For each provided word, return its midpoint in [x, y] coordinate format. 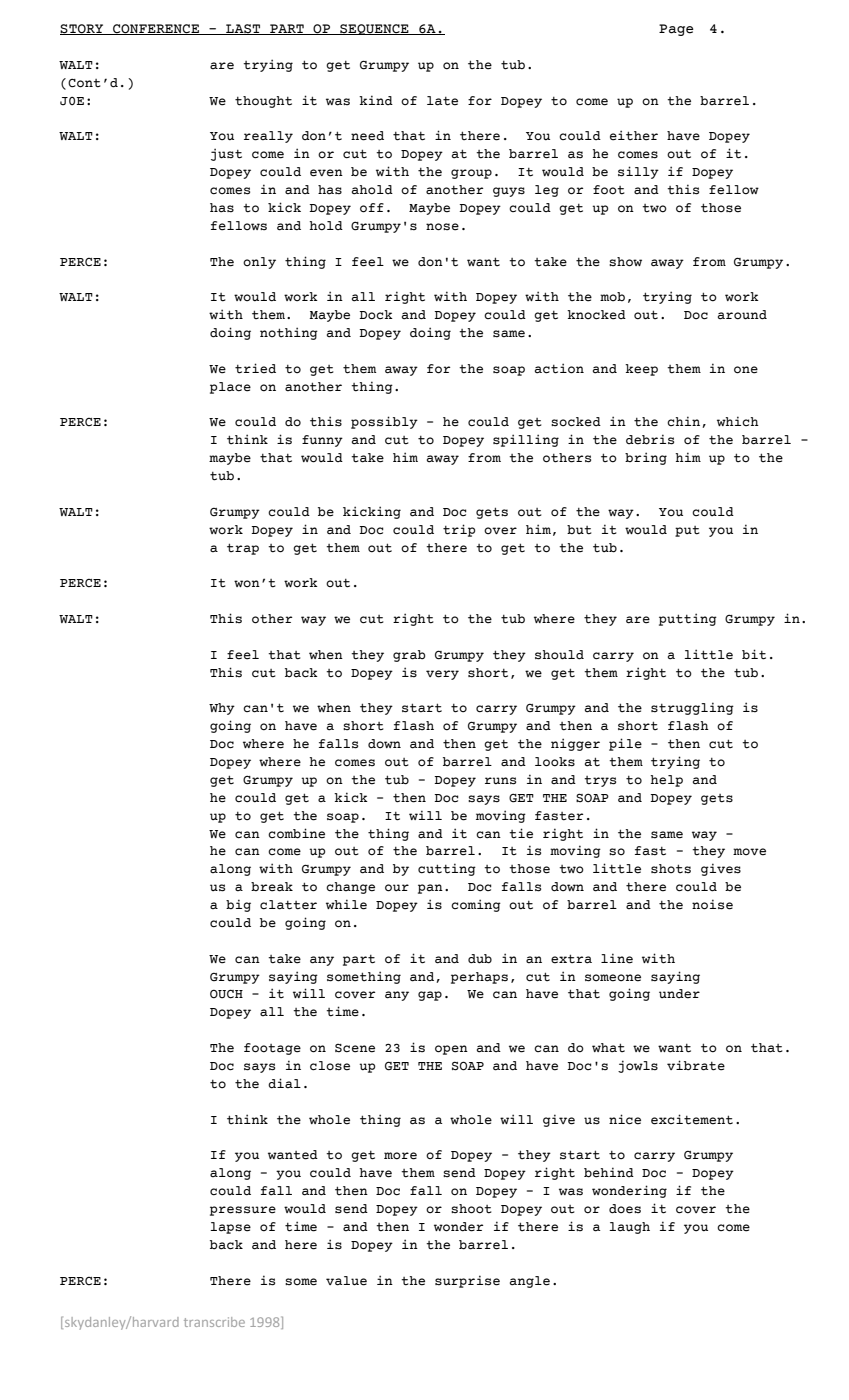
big [238, 905]
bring [646, 458]
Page [676, 30]
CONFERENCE [156, 29]
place [230, 388]
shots [671, 869]
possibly [384, 422]
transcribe [214, 1322]
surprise [467, 1281]
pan [430, 889]
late [442, 101]
